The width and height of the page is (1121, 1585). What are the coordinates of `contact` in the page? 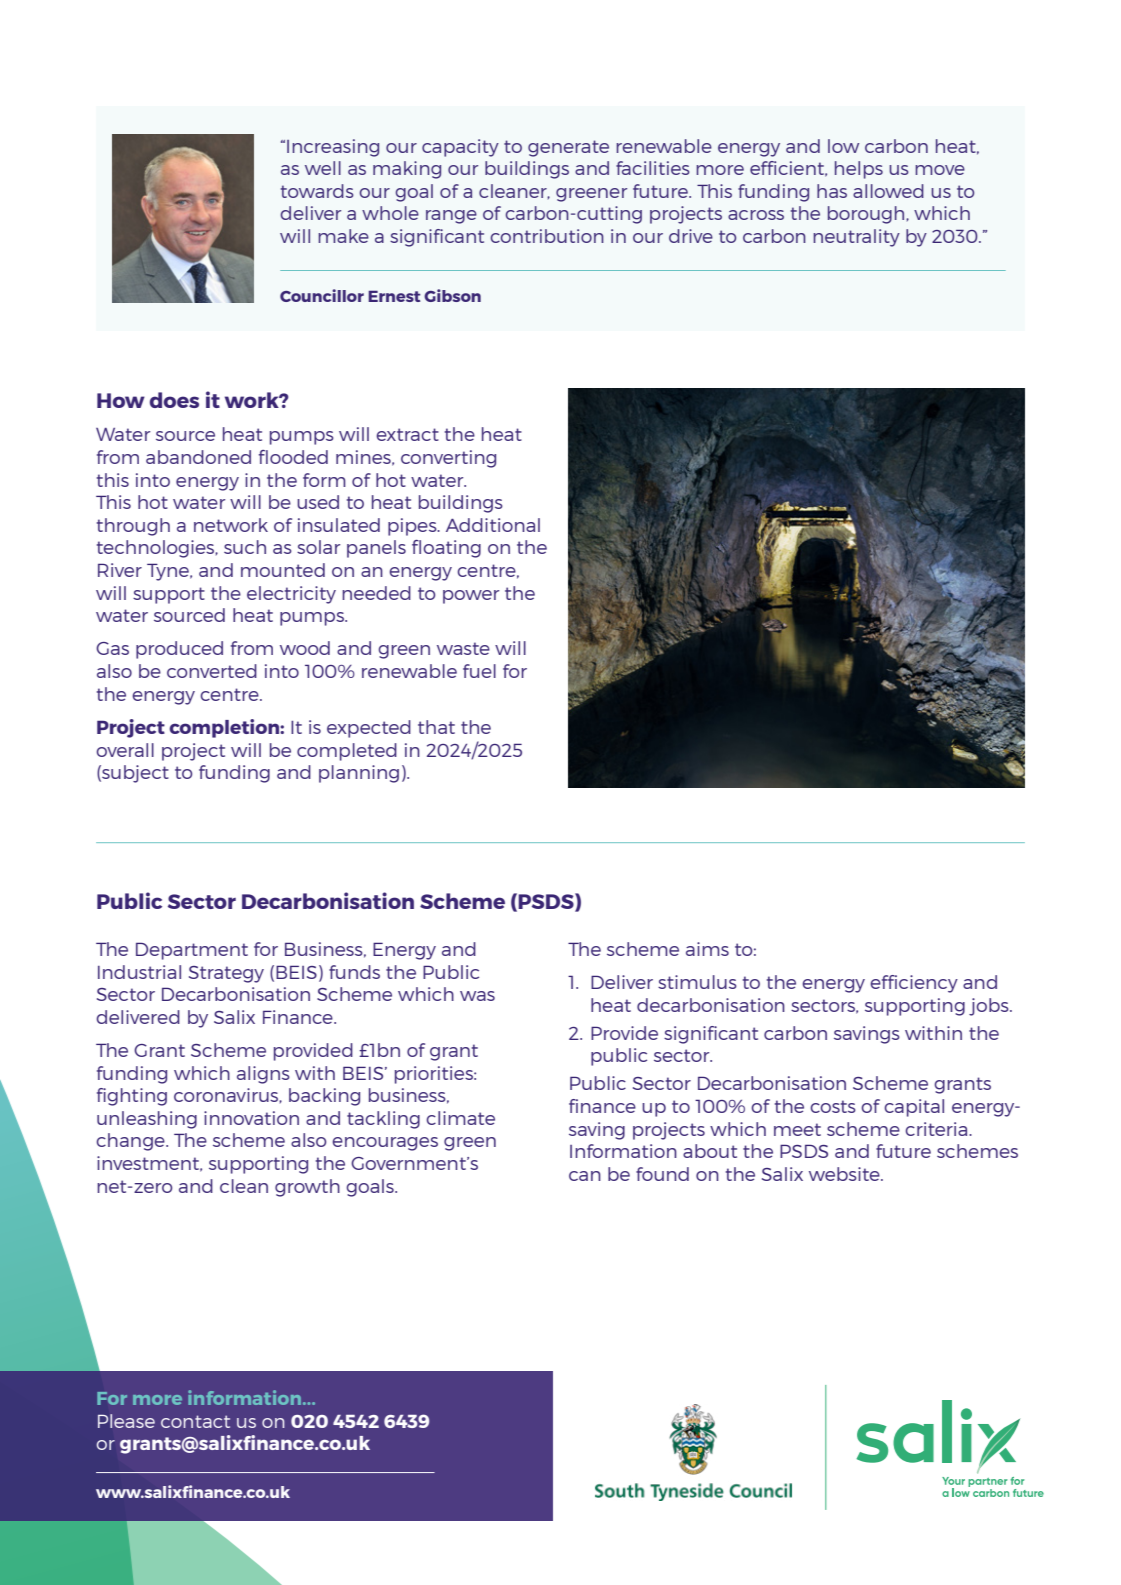 It's located at (195, 1421).
